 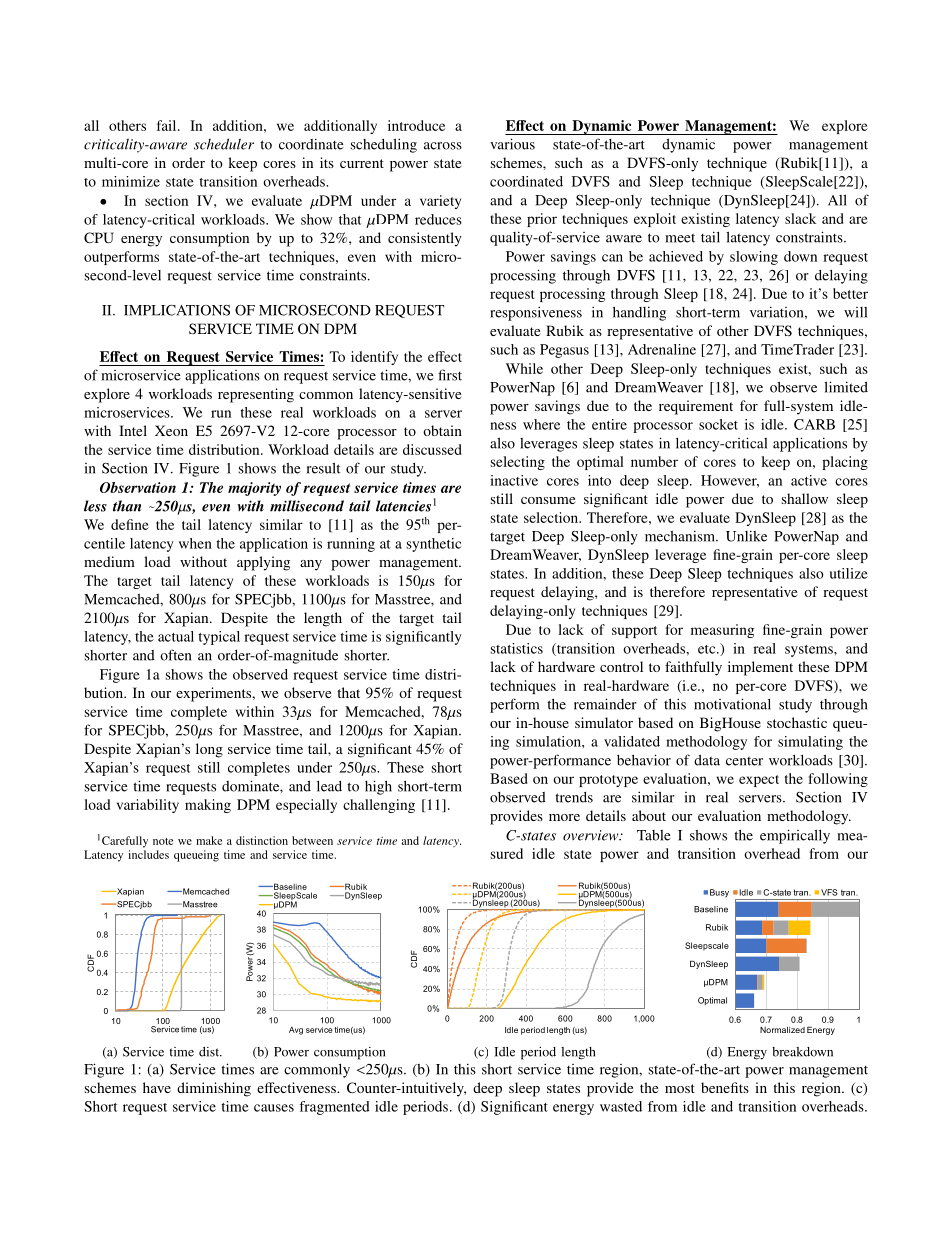 What do you see at coordinates (214, 1089) in the image?
I see `diminishing` at bounding box center [214, 1089].
